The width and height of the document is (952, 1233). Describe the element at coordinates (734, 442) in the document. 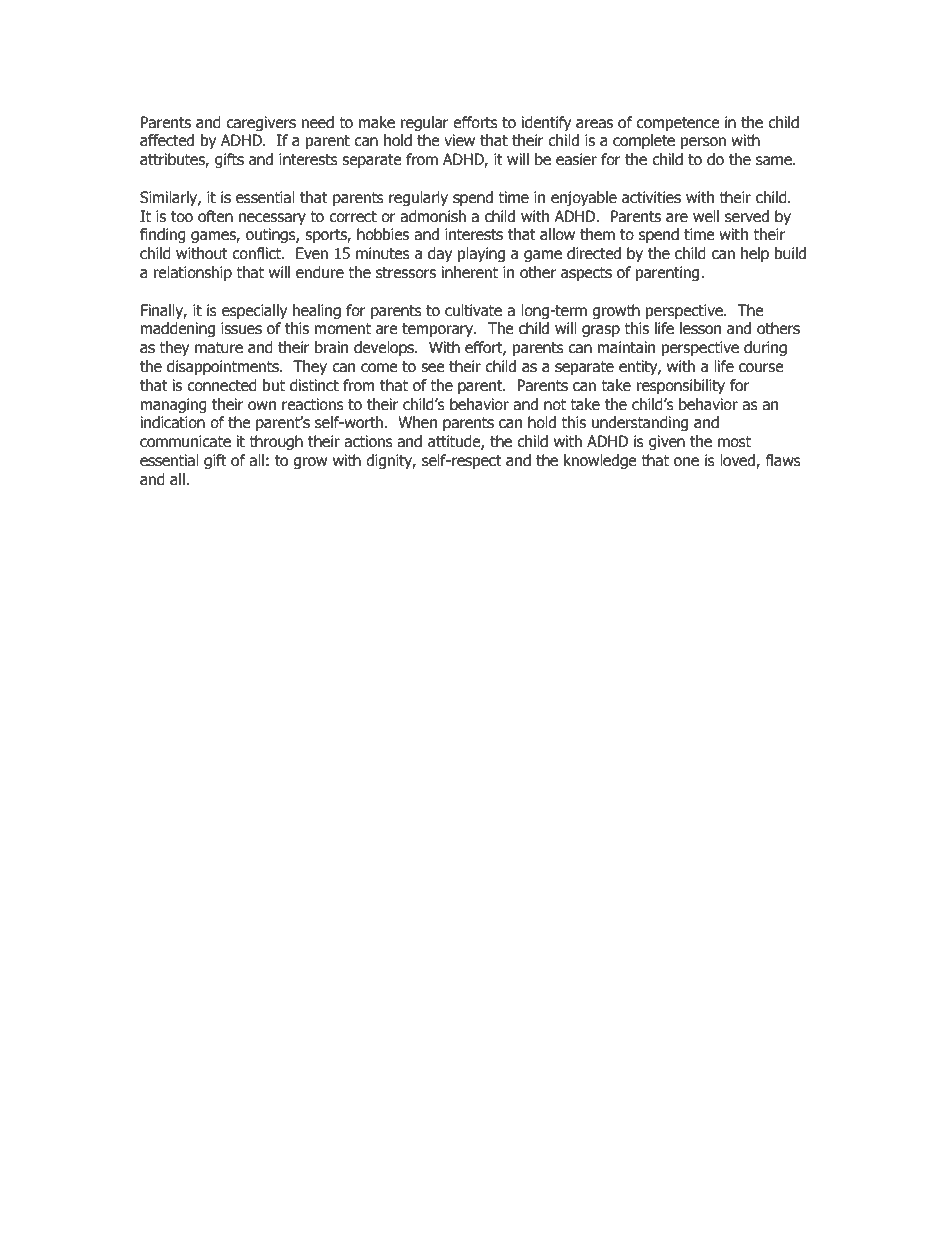

I see `most` at that location.
